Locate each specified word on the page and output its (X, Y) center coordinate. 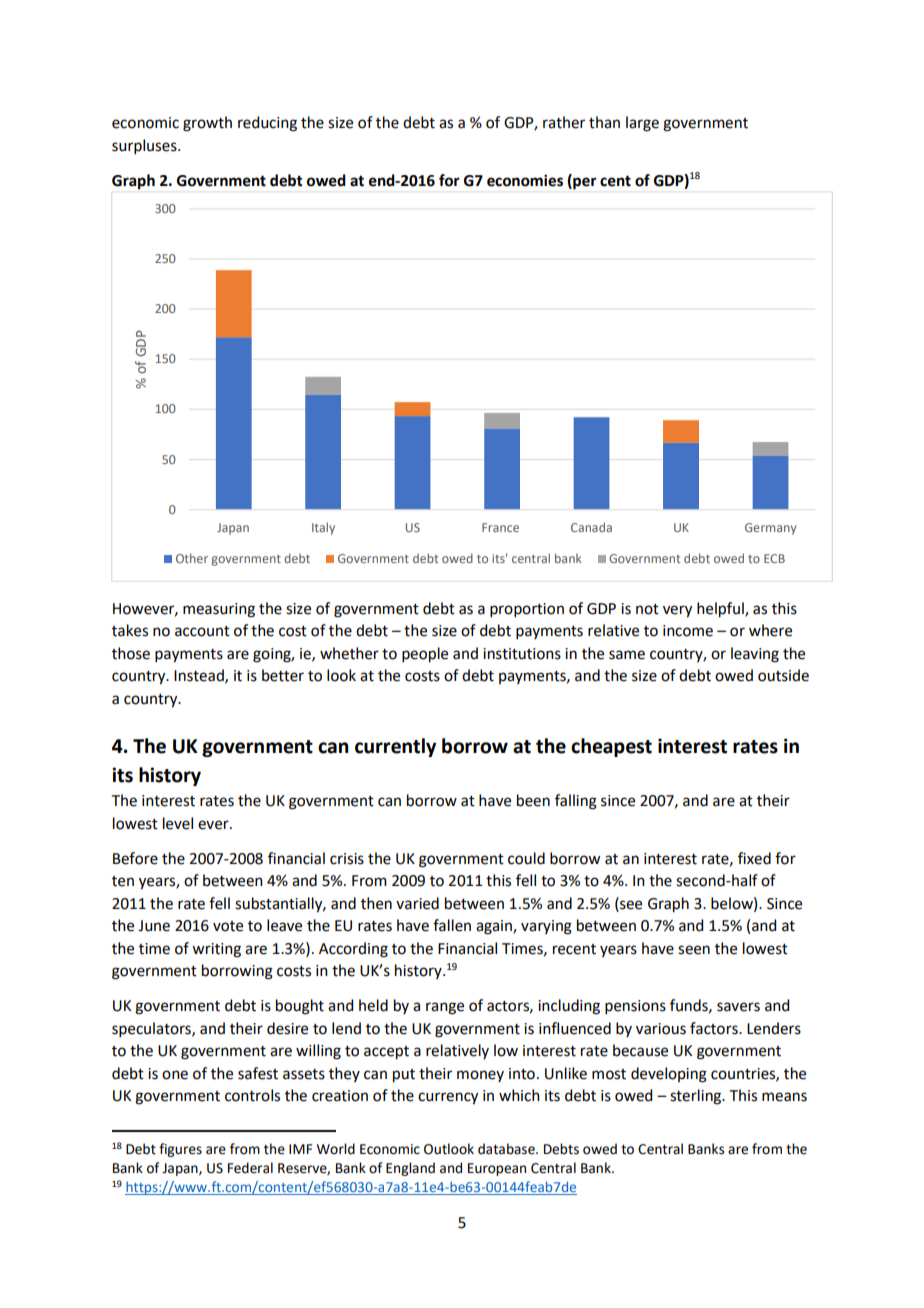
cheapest (611, 747)
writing (216, 950)
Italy (323, 528)
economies (525, 180)
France (500, 527)
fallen (452, 925)
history (170, 776)
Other (192, 558)
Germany (770, 529)
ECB (774, 558)
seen (694, 950)
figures (180, 1150)
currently (395, 747)
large (642, 124)
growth (207, 124)
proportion (527, 610)
